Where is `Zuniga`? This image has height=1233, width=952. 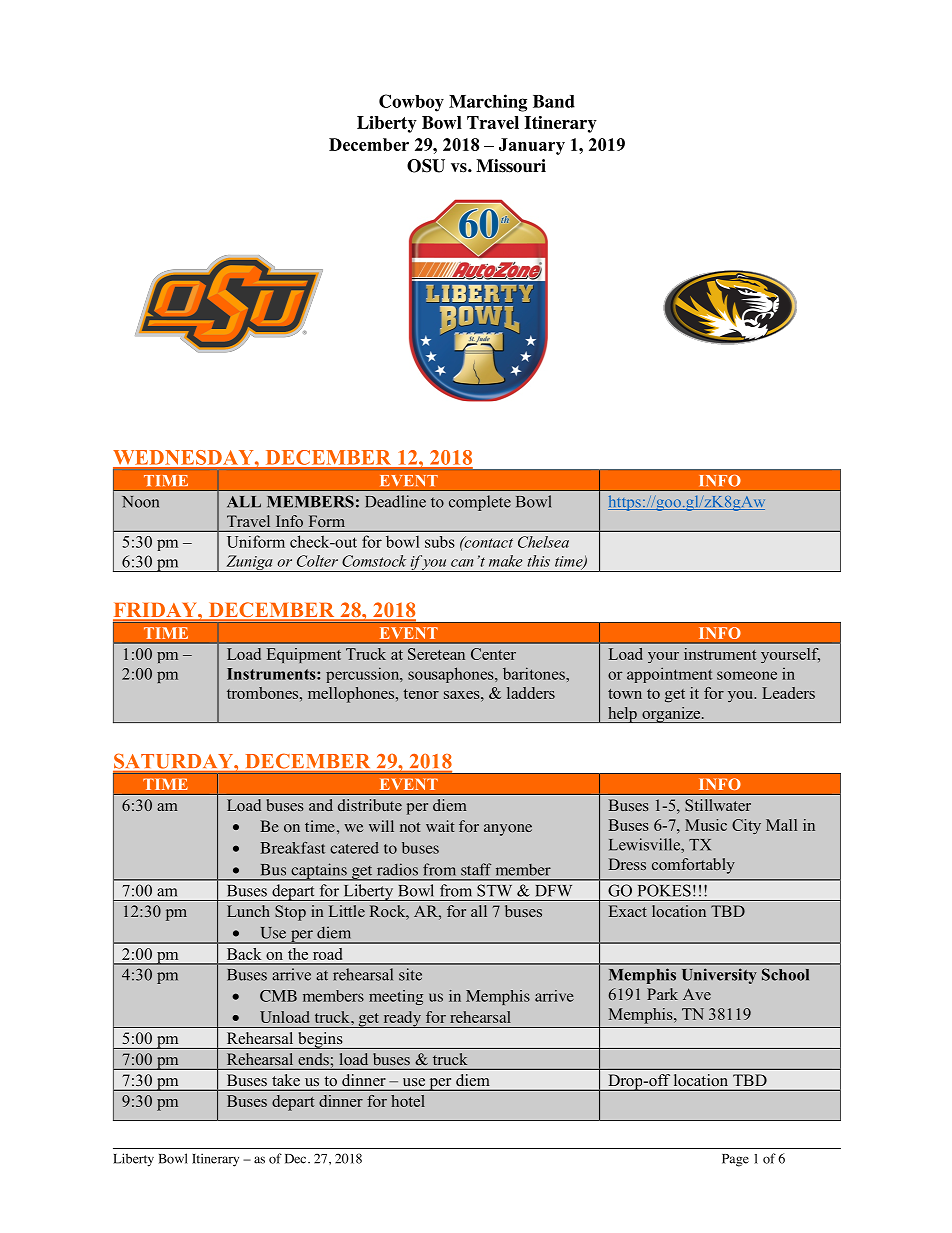 Zuniga is located at coordinates (249, 563).
